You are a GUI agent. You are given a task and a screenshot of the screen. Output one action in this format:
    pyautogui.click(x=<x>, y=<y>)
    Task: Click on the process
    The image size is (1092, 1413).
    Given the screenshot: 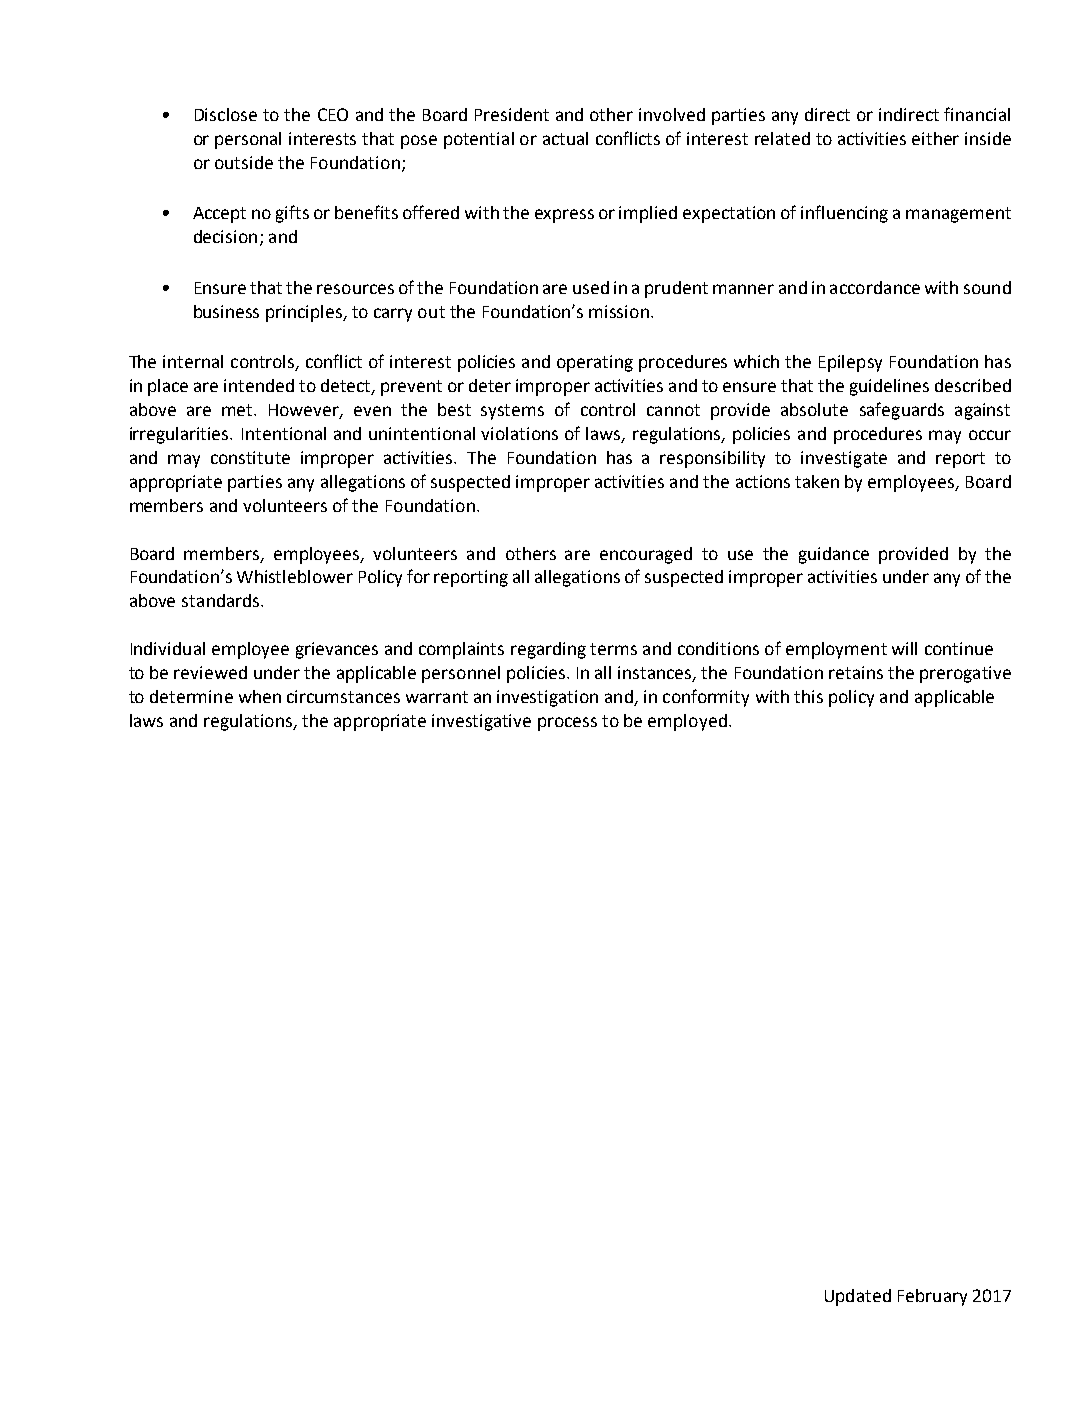 What is the action you would take?
    pyautogui.click(x=567, y=724)
